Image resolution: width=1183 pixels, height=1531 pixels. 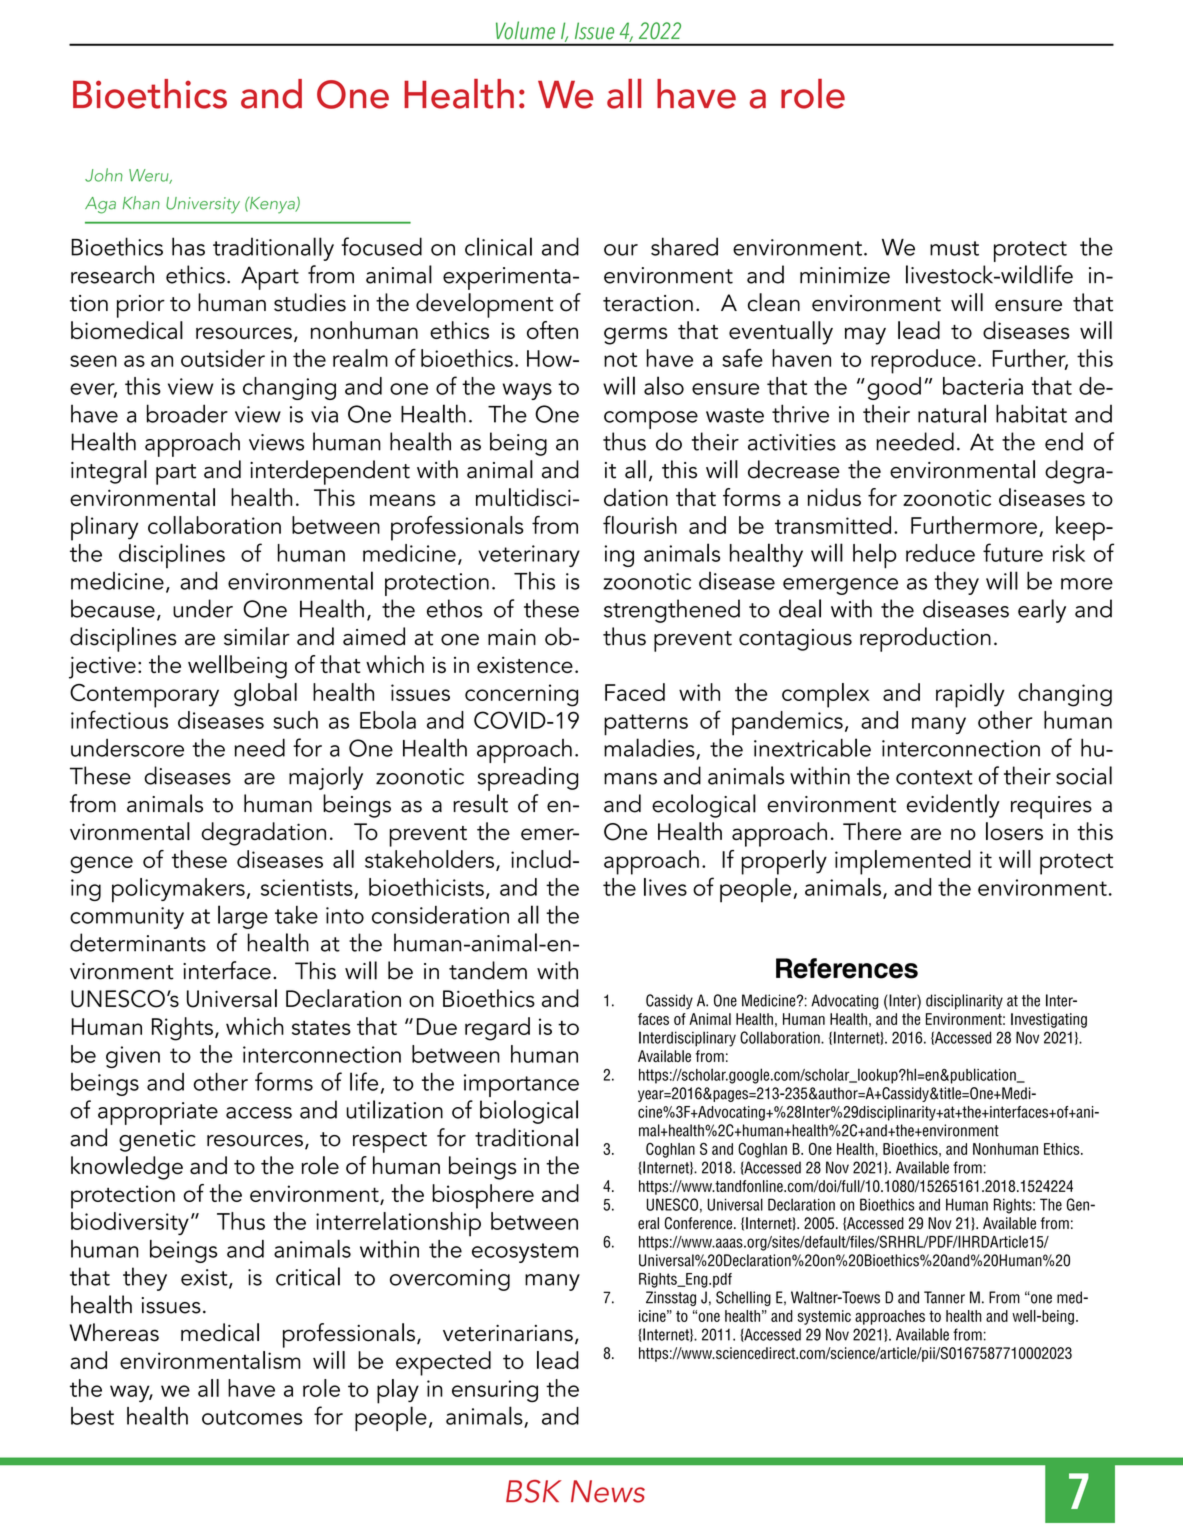 I want to click on Volume, so click(x=525, y=30).
